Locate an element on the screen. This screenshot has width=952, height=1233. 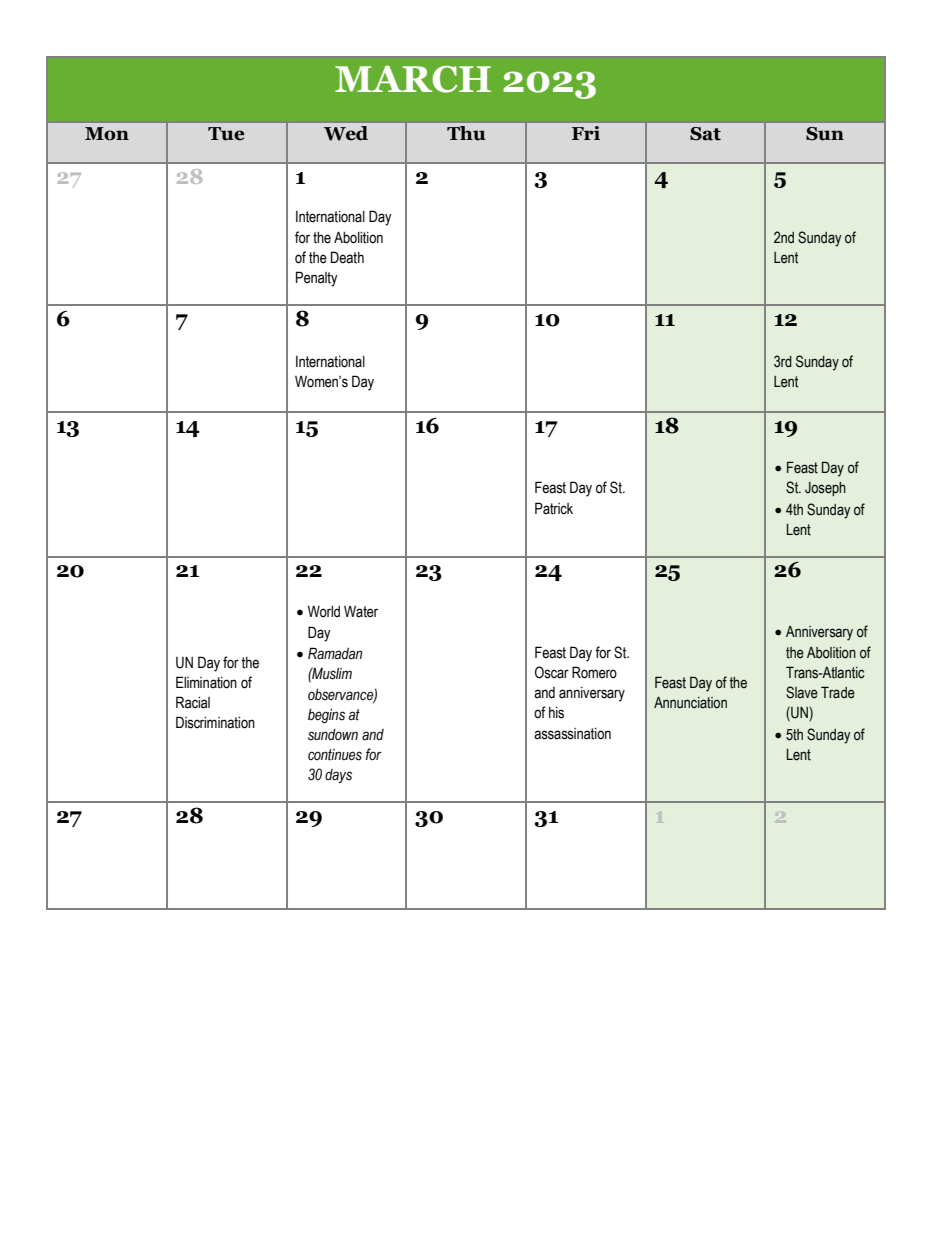
Penalty is located at coordinates (317, 279).
